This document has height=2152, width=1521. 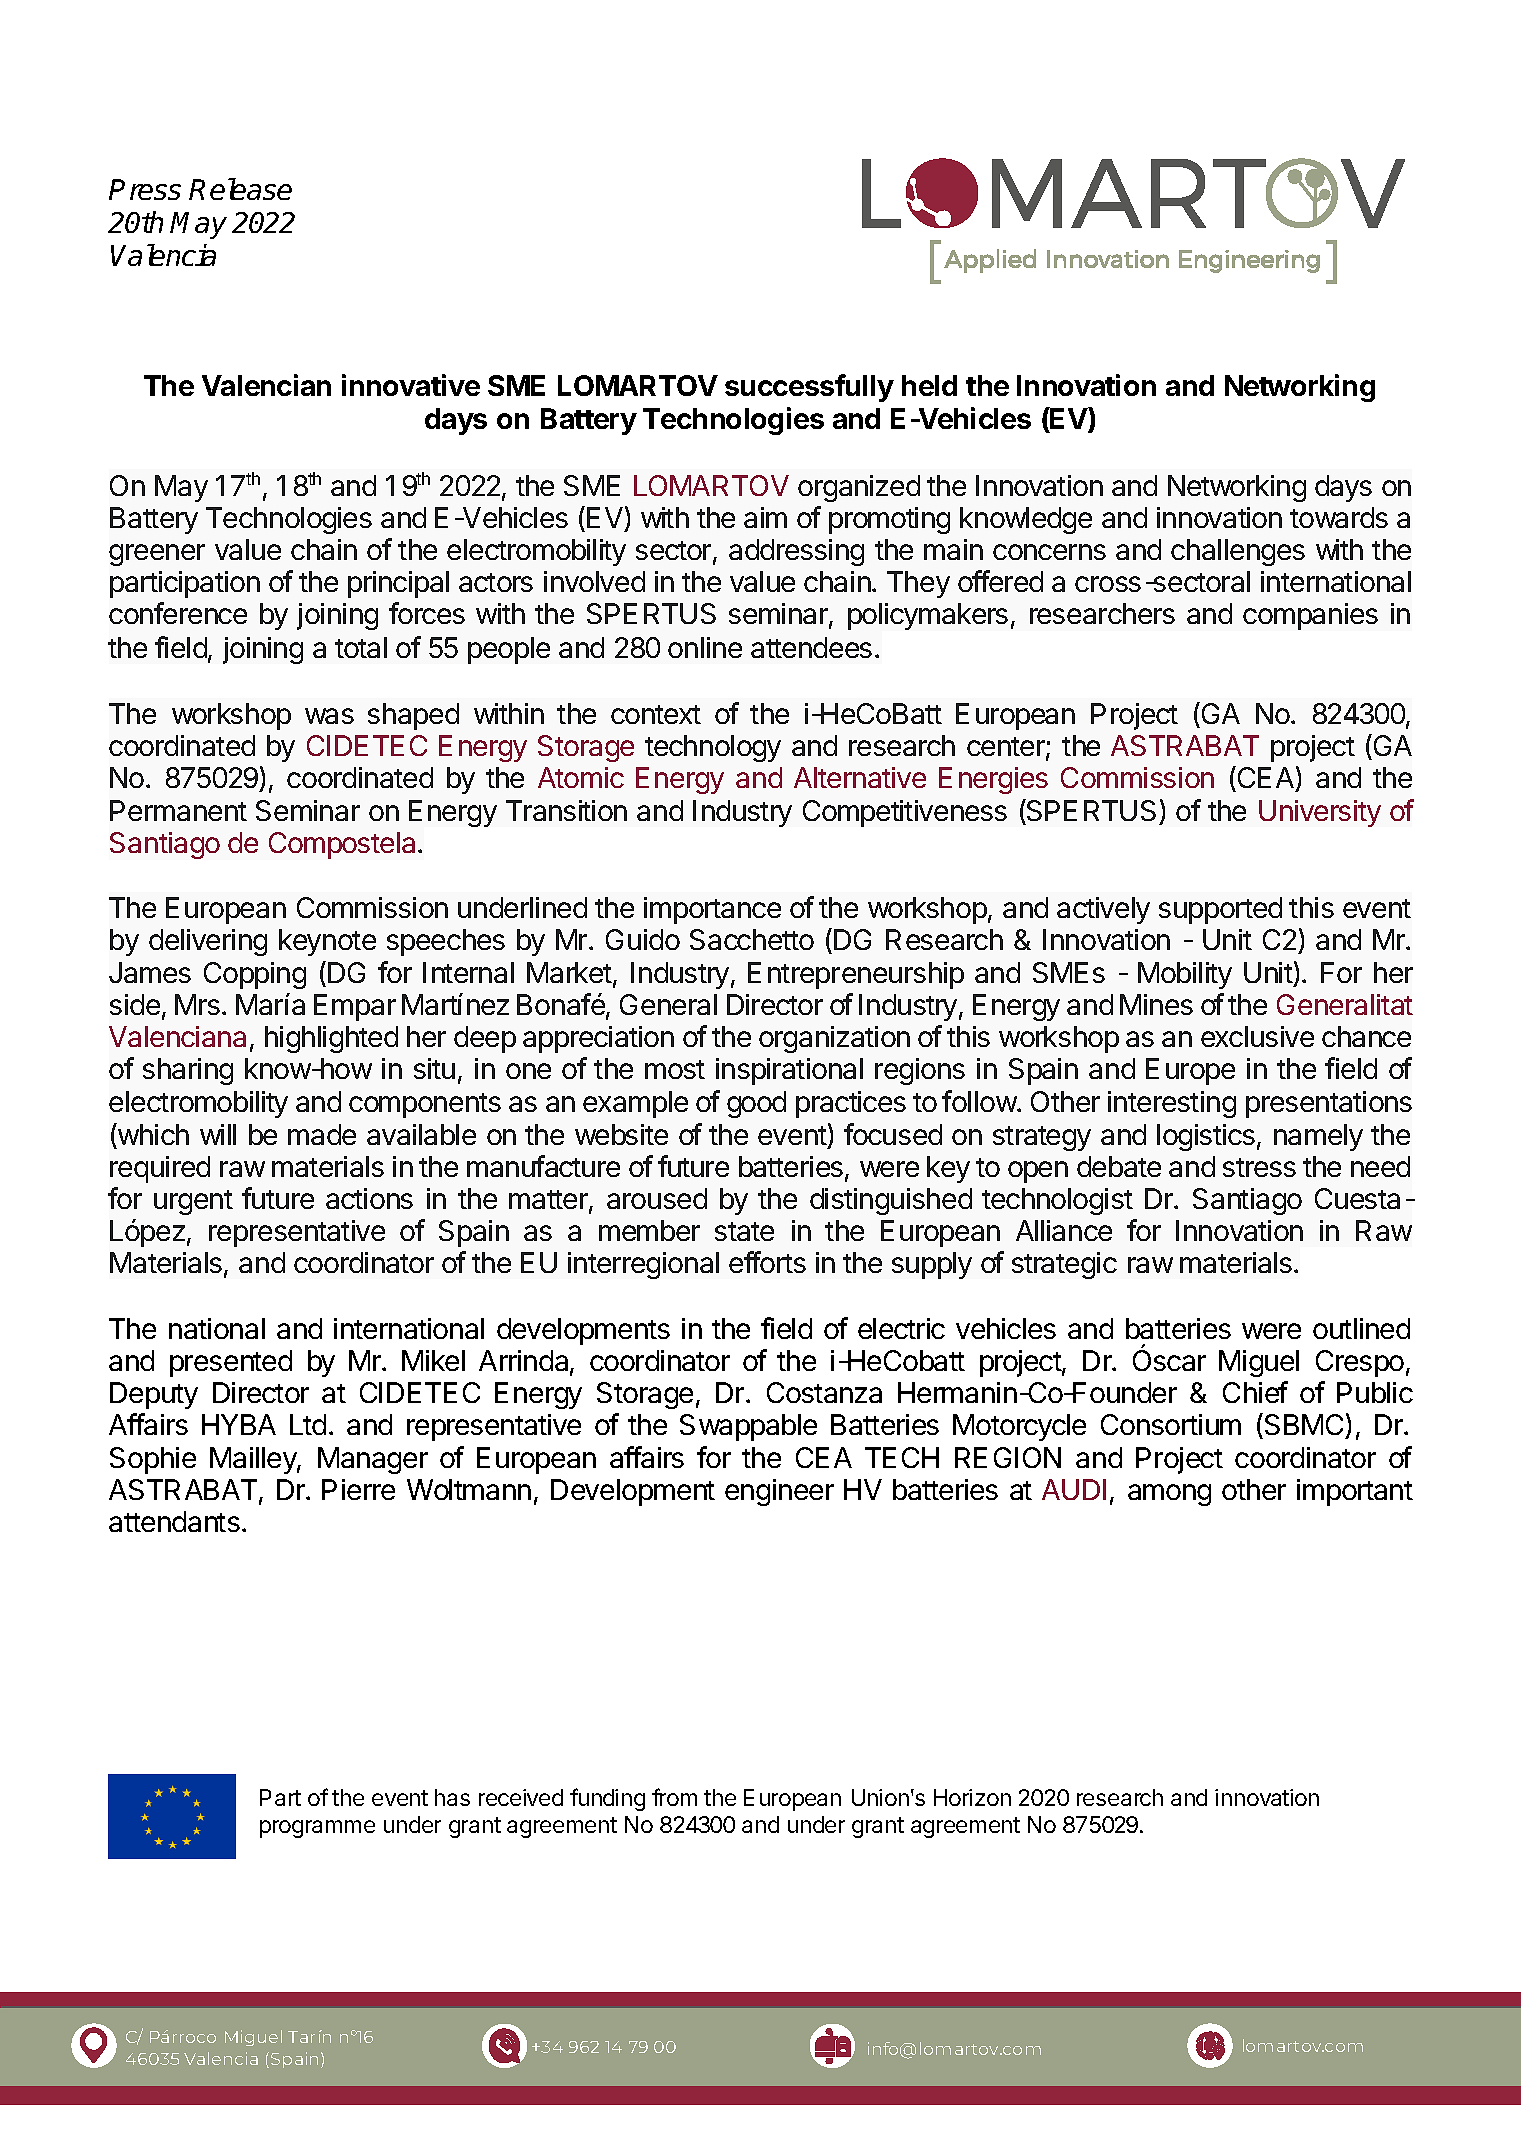 I want to click on highlighted, so click(x=331, y=1039).
